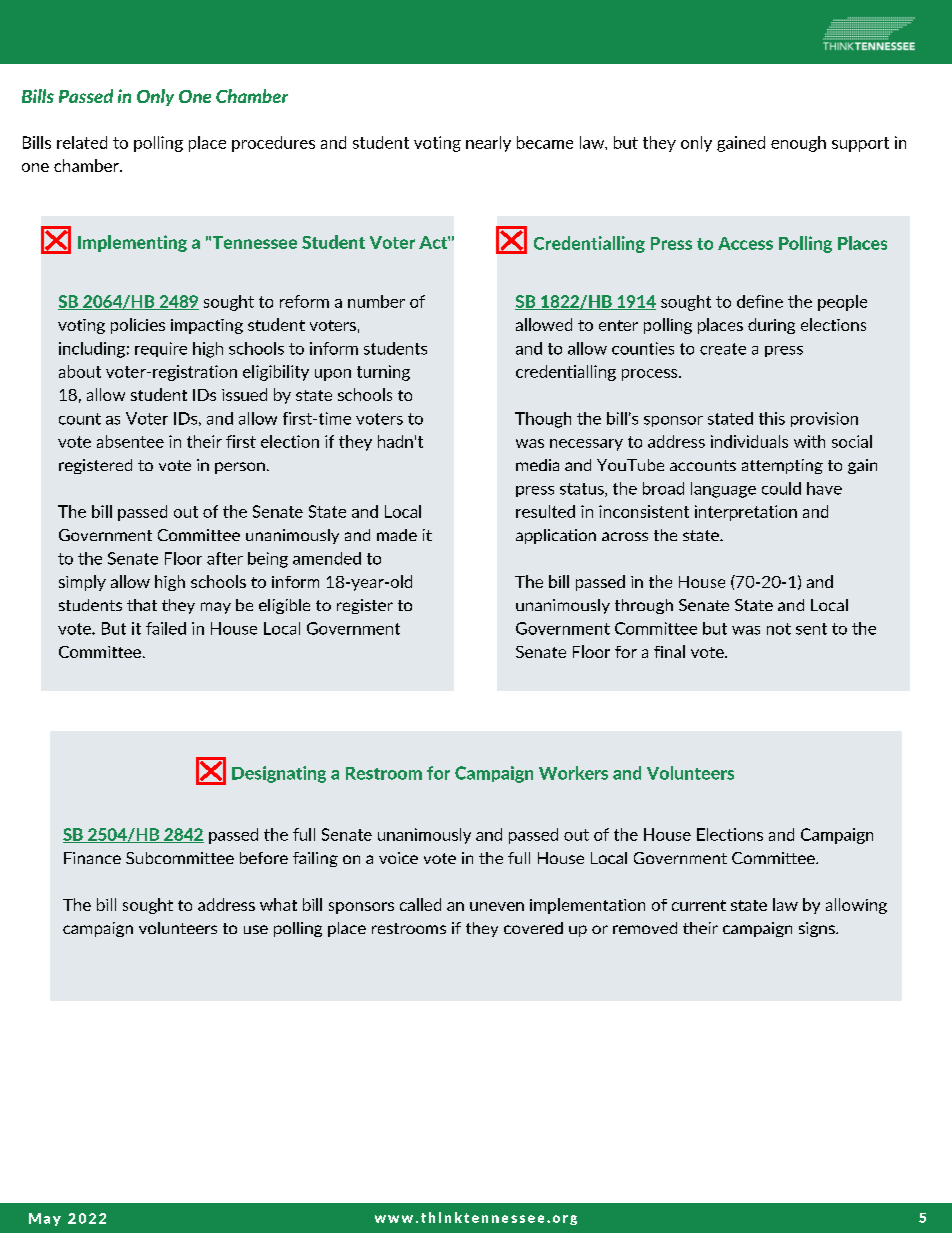 The width and height of the image is (952, 1233). Describe the element at coordinates (497, 906) in the image. I see `uneven` at that location.
